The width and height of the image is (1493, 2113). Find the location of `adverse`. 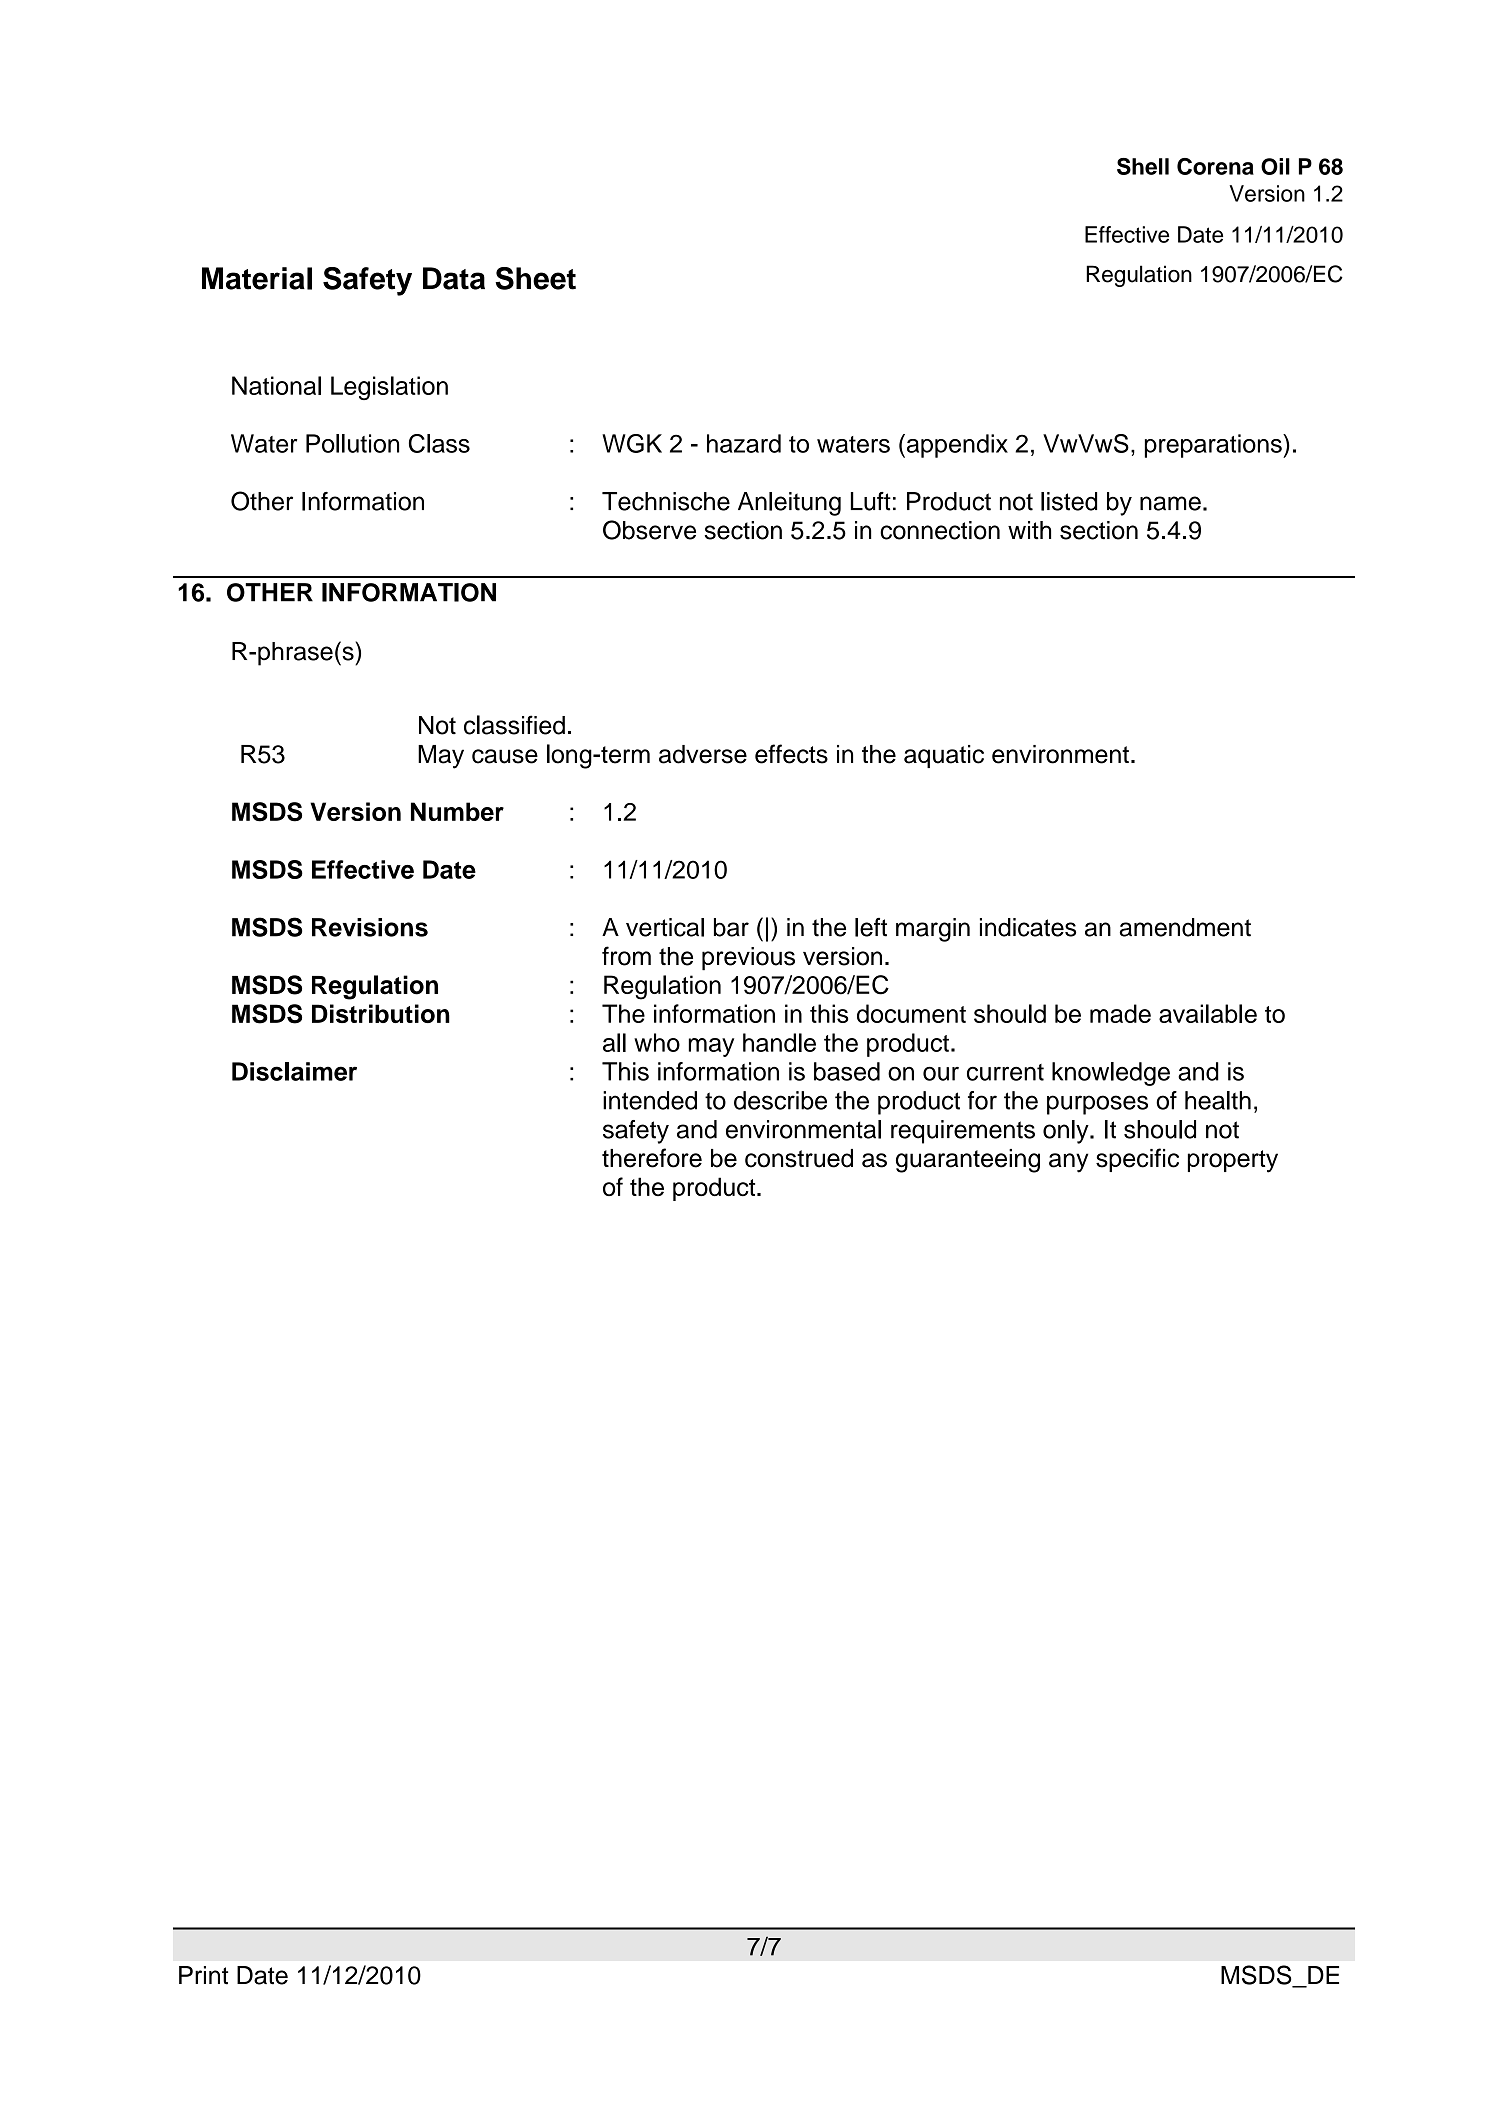

adverse is located at coordinates (703, 754).
